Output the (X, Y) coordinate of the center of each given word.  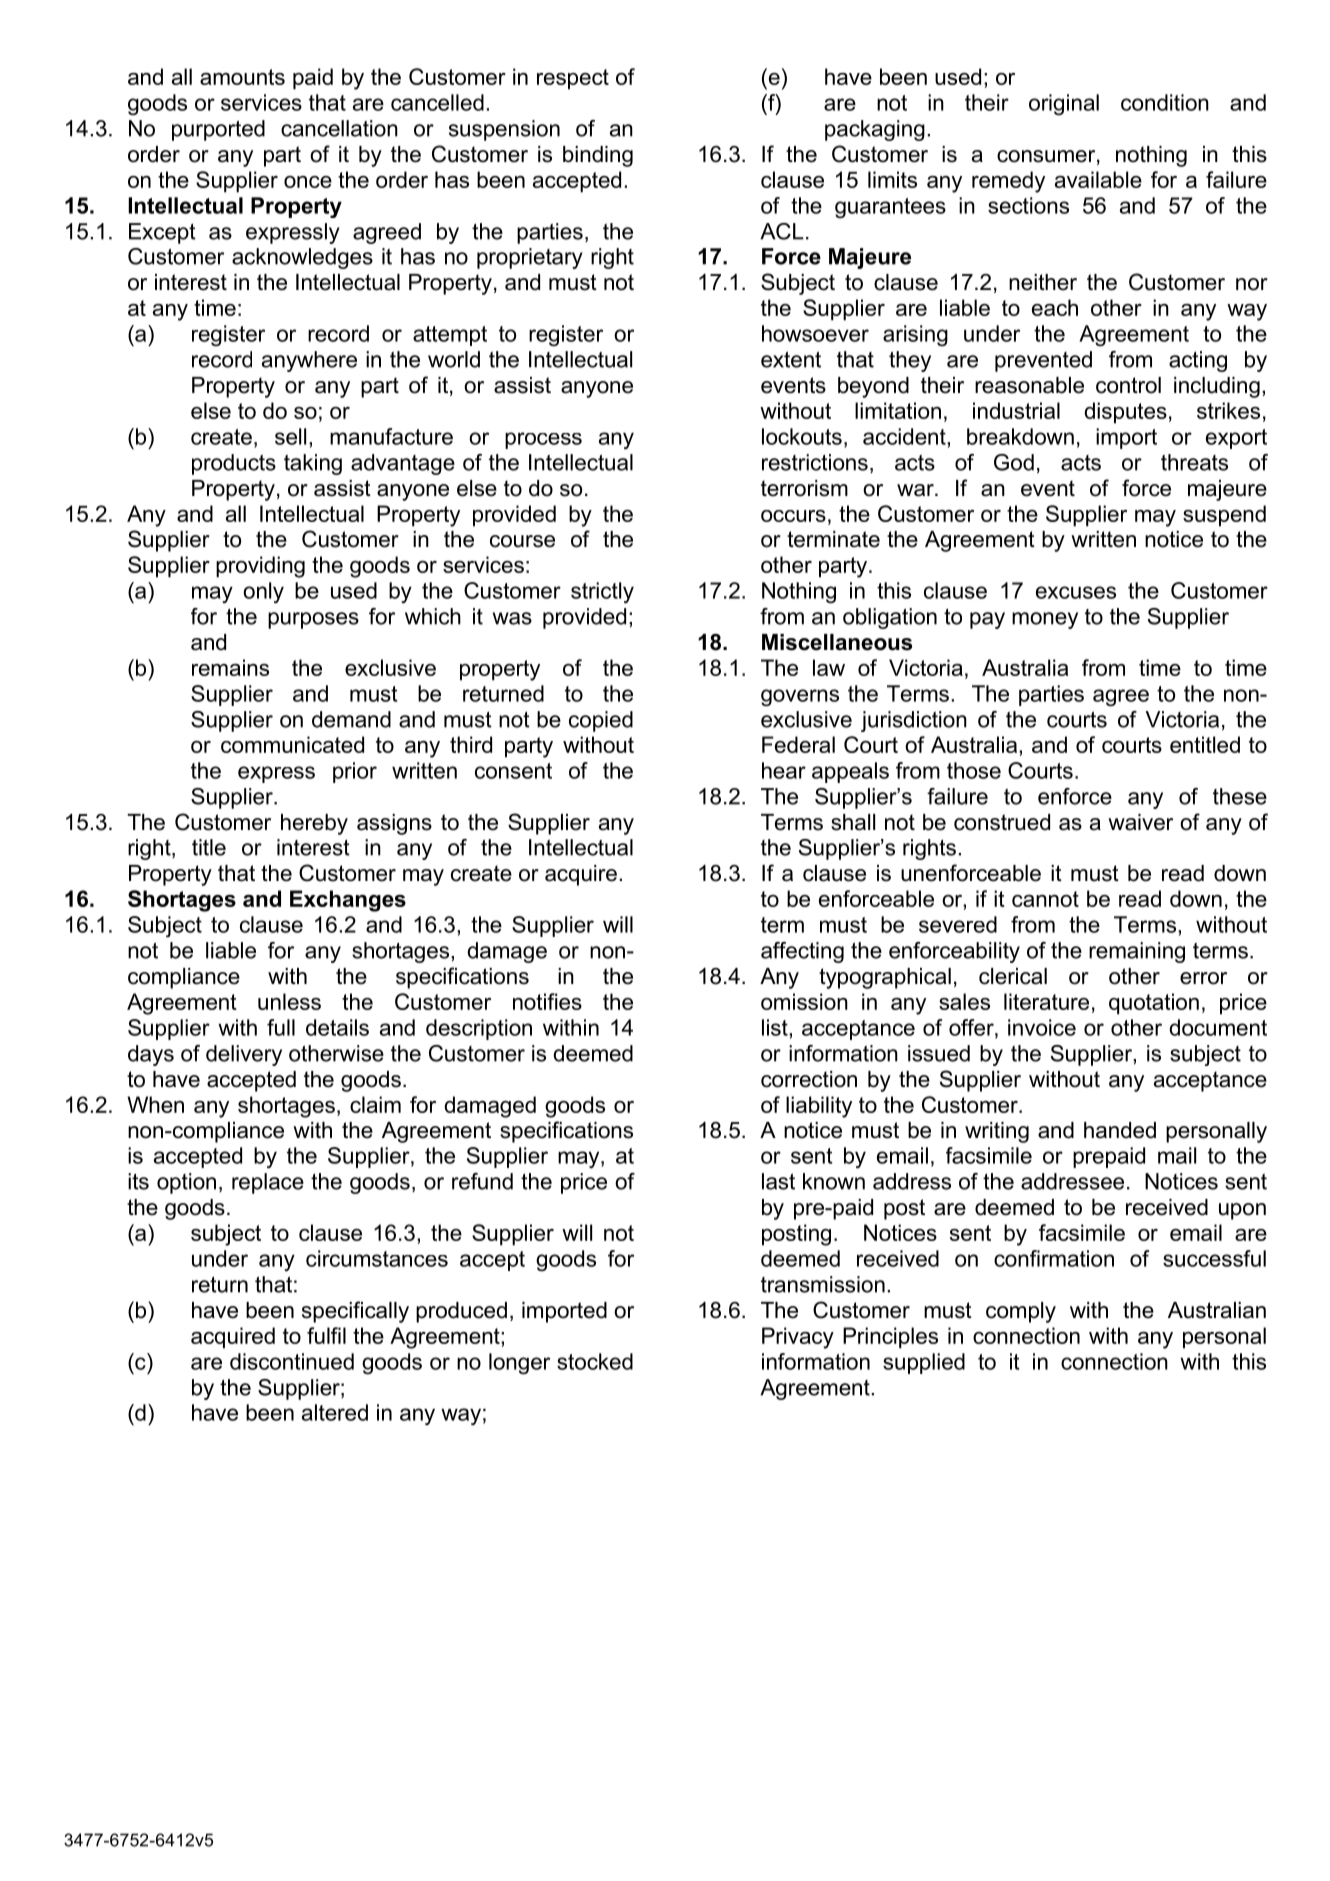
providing (260, 567)
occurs (793, 516)
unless (289, 1001)
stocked (595, 1361)
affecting (802, 952)
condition (1165, 102)
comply (1021, 1312)
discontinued (292, 1361)
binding (598, 156)
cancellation (339, 128)
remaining (1137, 952)
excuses (1076, 592)
